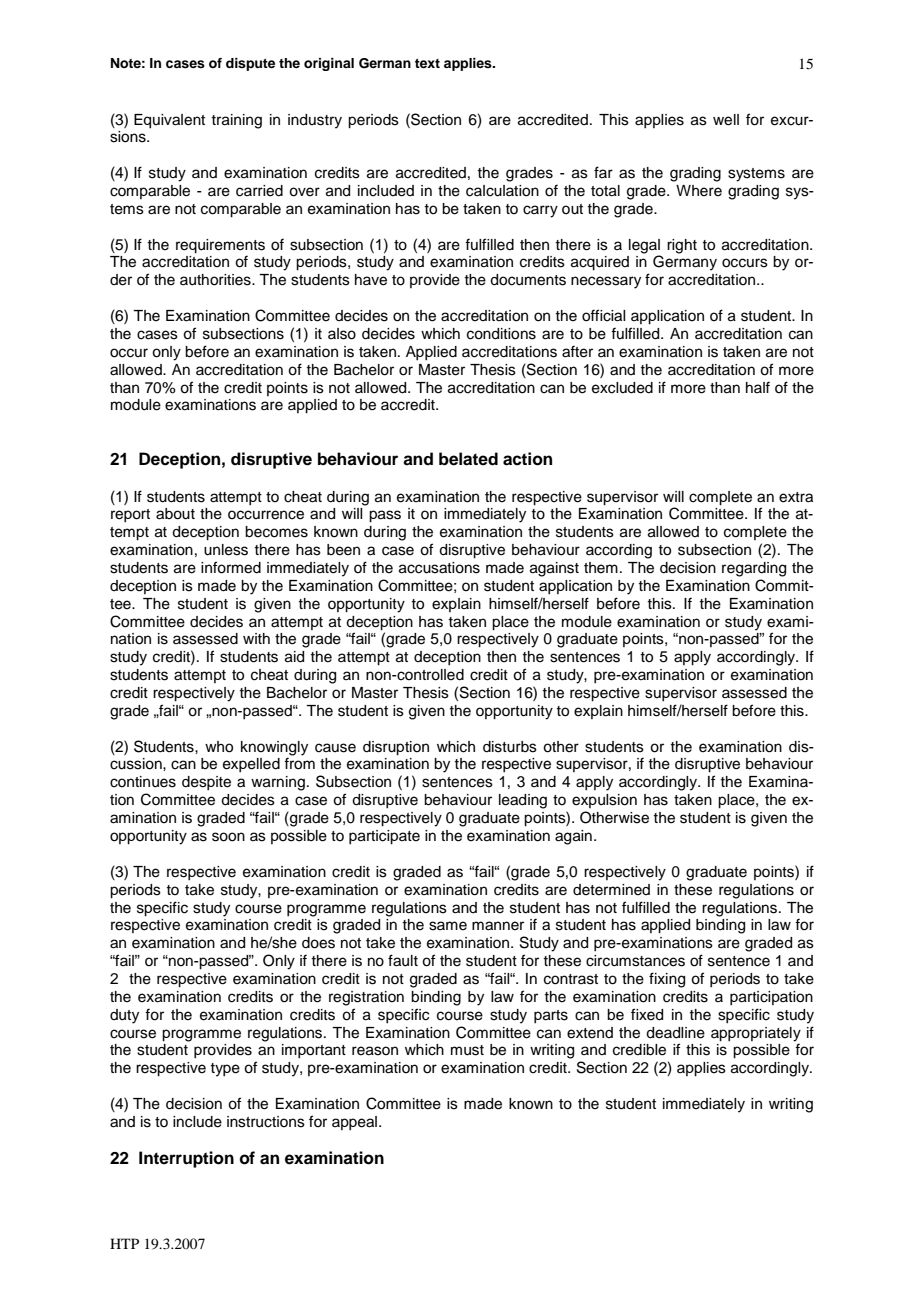 This screenshot has width=924, height=1308. I want to click on regarding, so click(754, 569).
